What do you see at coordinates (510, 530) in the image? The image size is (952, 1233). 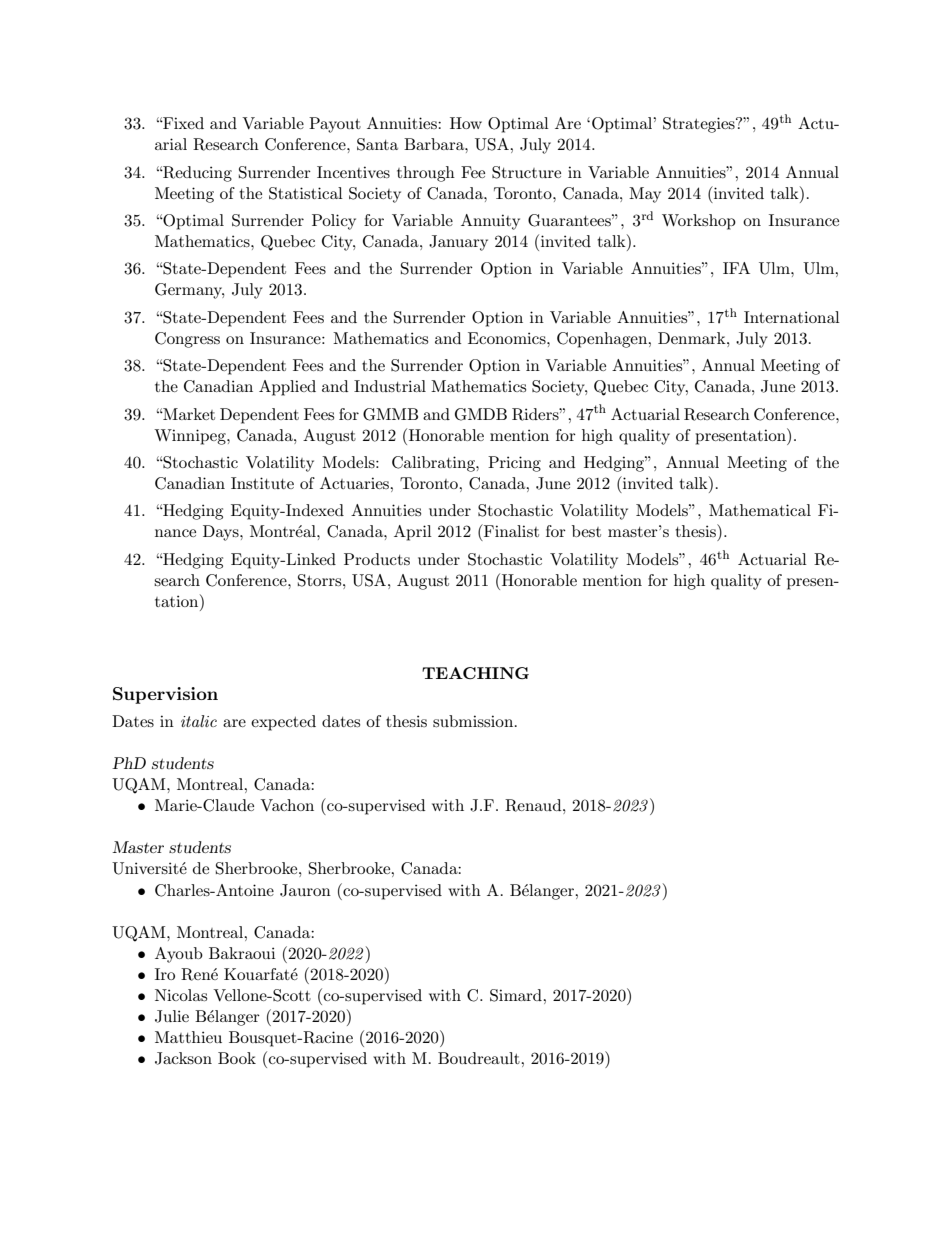 I see `Finalist` at bounding box center [510, 530].
